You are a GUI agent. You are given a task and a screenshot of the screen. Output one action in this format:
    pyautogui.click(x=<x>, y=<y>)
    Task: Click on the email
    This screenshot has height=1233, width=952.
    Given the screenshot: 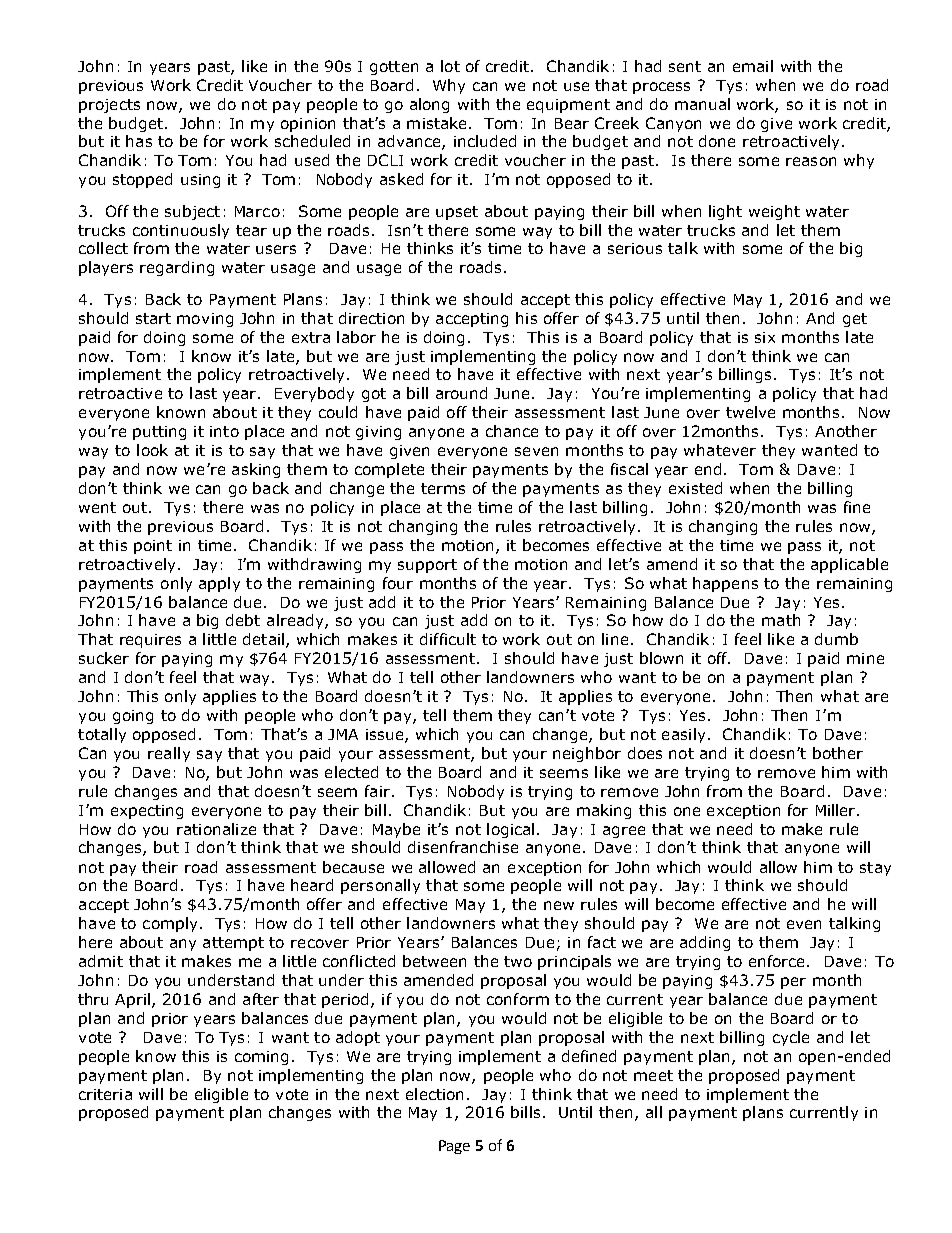 What is the action you would take?
    pyautogui.click(x=753, y=66)
